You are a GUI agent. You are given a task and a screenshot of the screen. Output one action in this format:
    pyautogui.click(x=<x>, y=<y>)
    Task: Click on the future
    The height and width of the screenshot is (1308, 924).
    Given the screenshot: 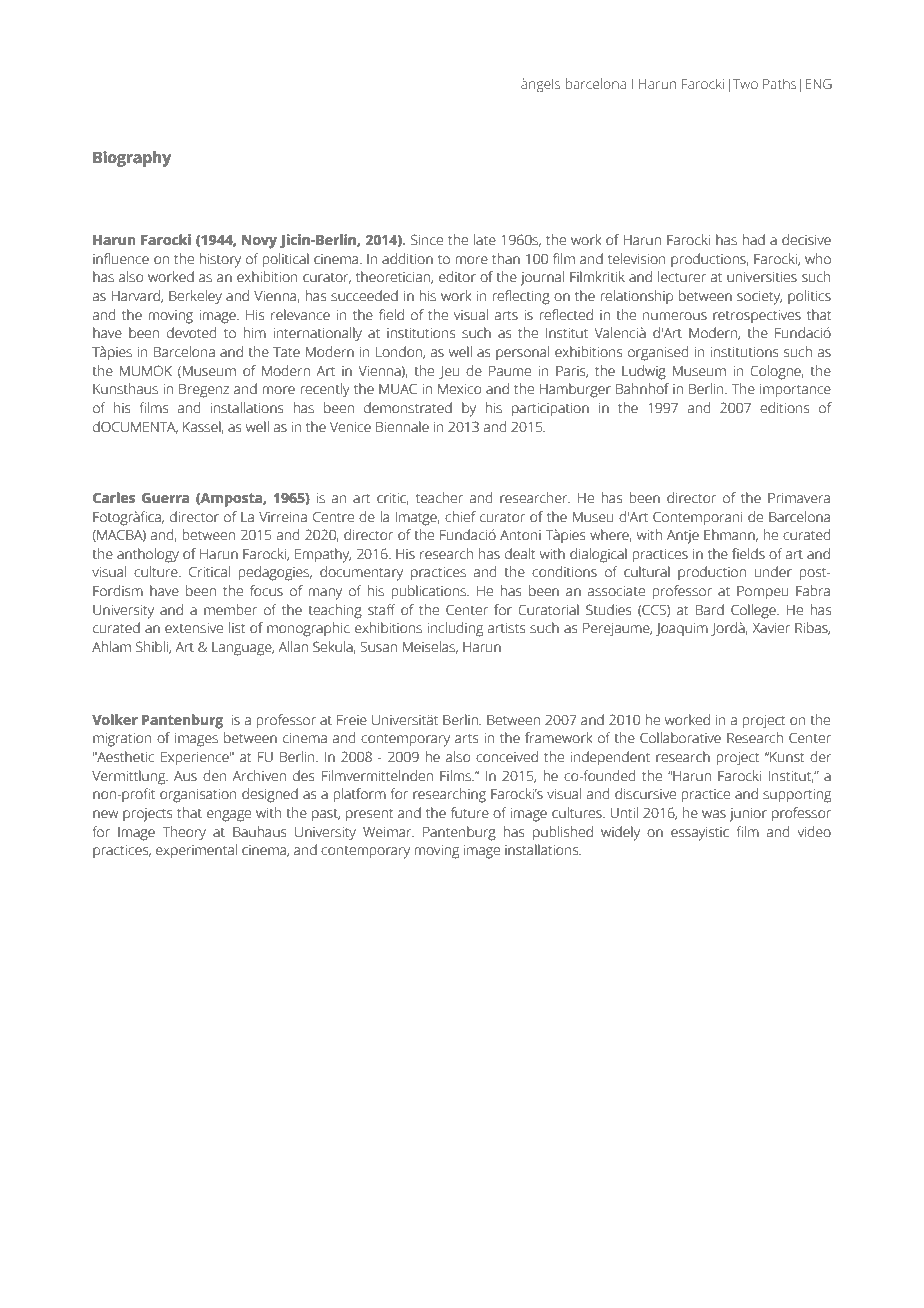 What is the action you would take?
    pyautogui.click(x=470, y=813)
